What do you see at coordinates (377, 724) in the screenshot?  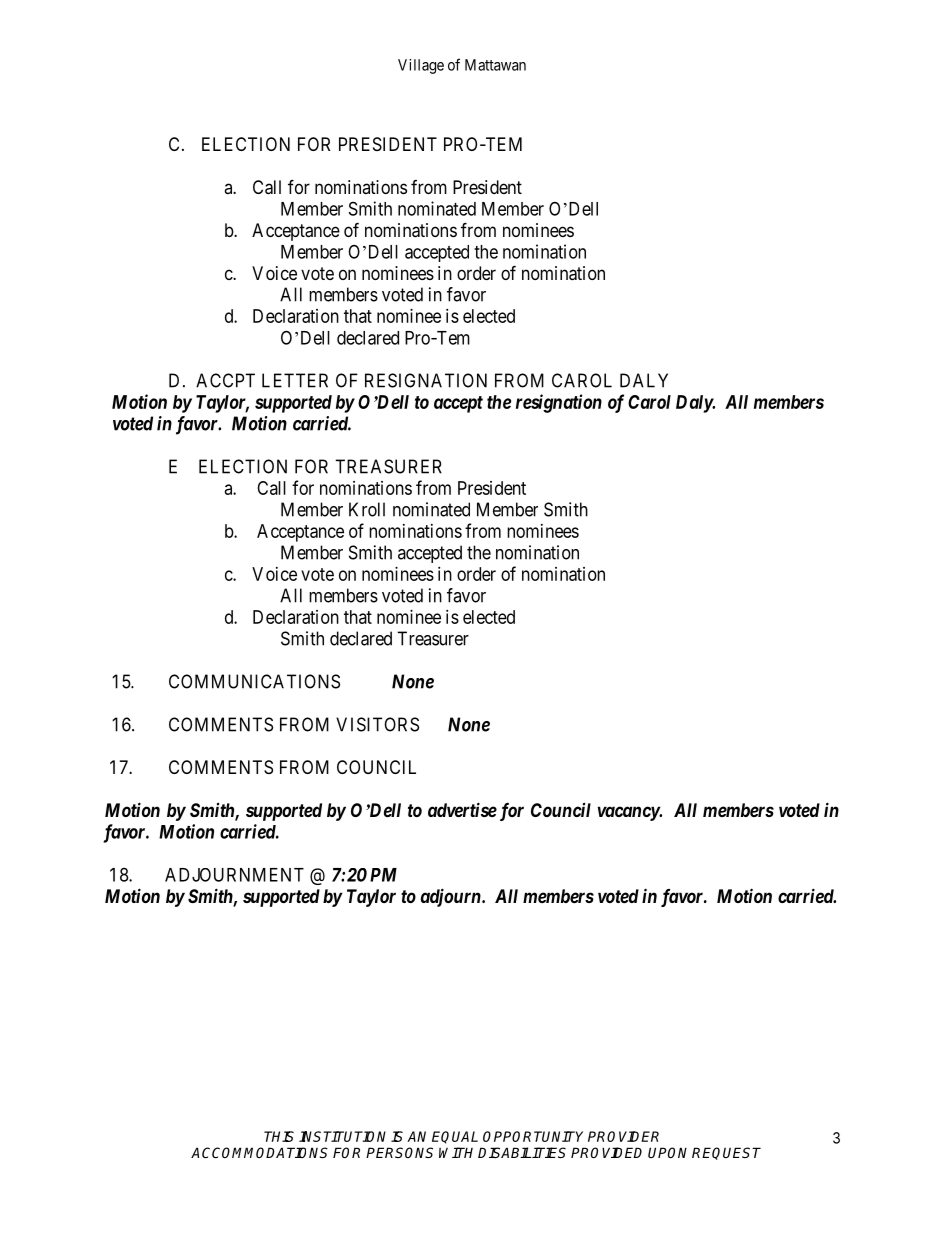 I see `VISITORS` at bounding box center [377, 724].
